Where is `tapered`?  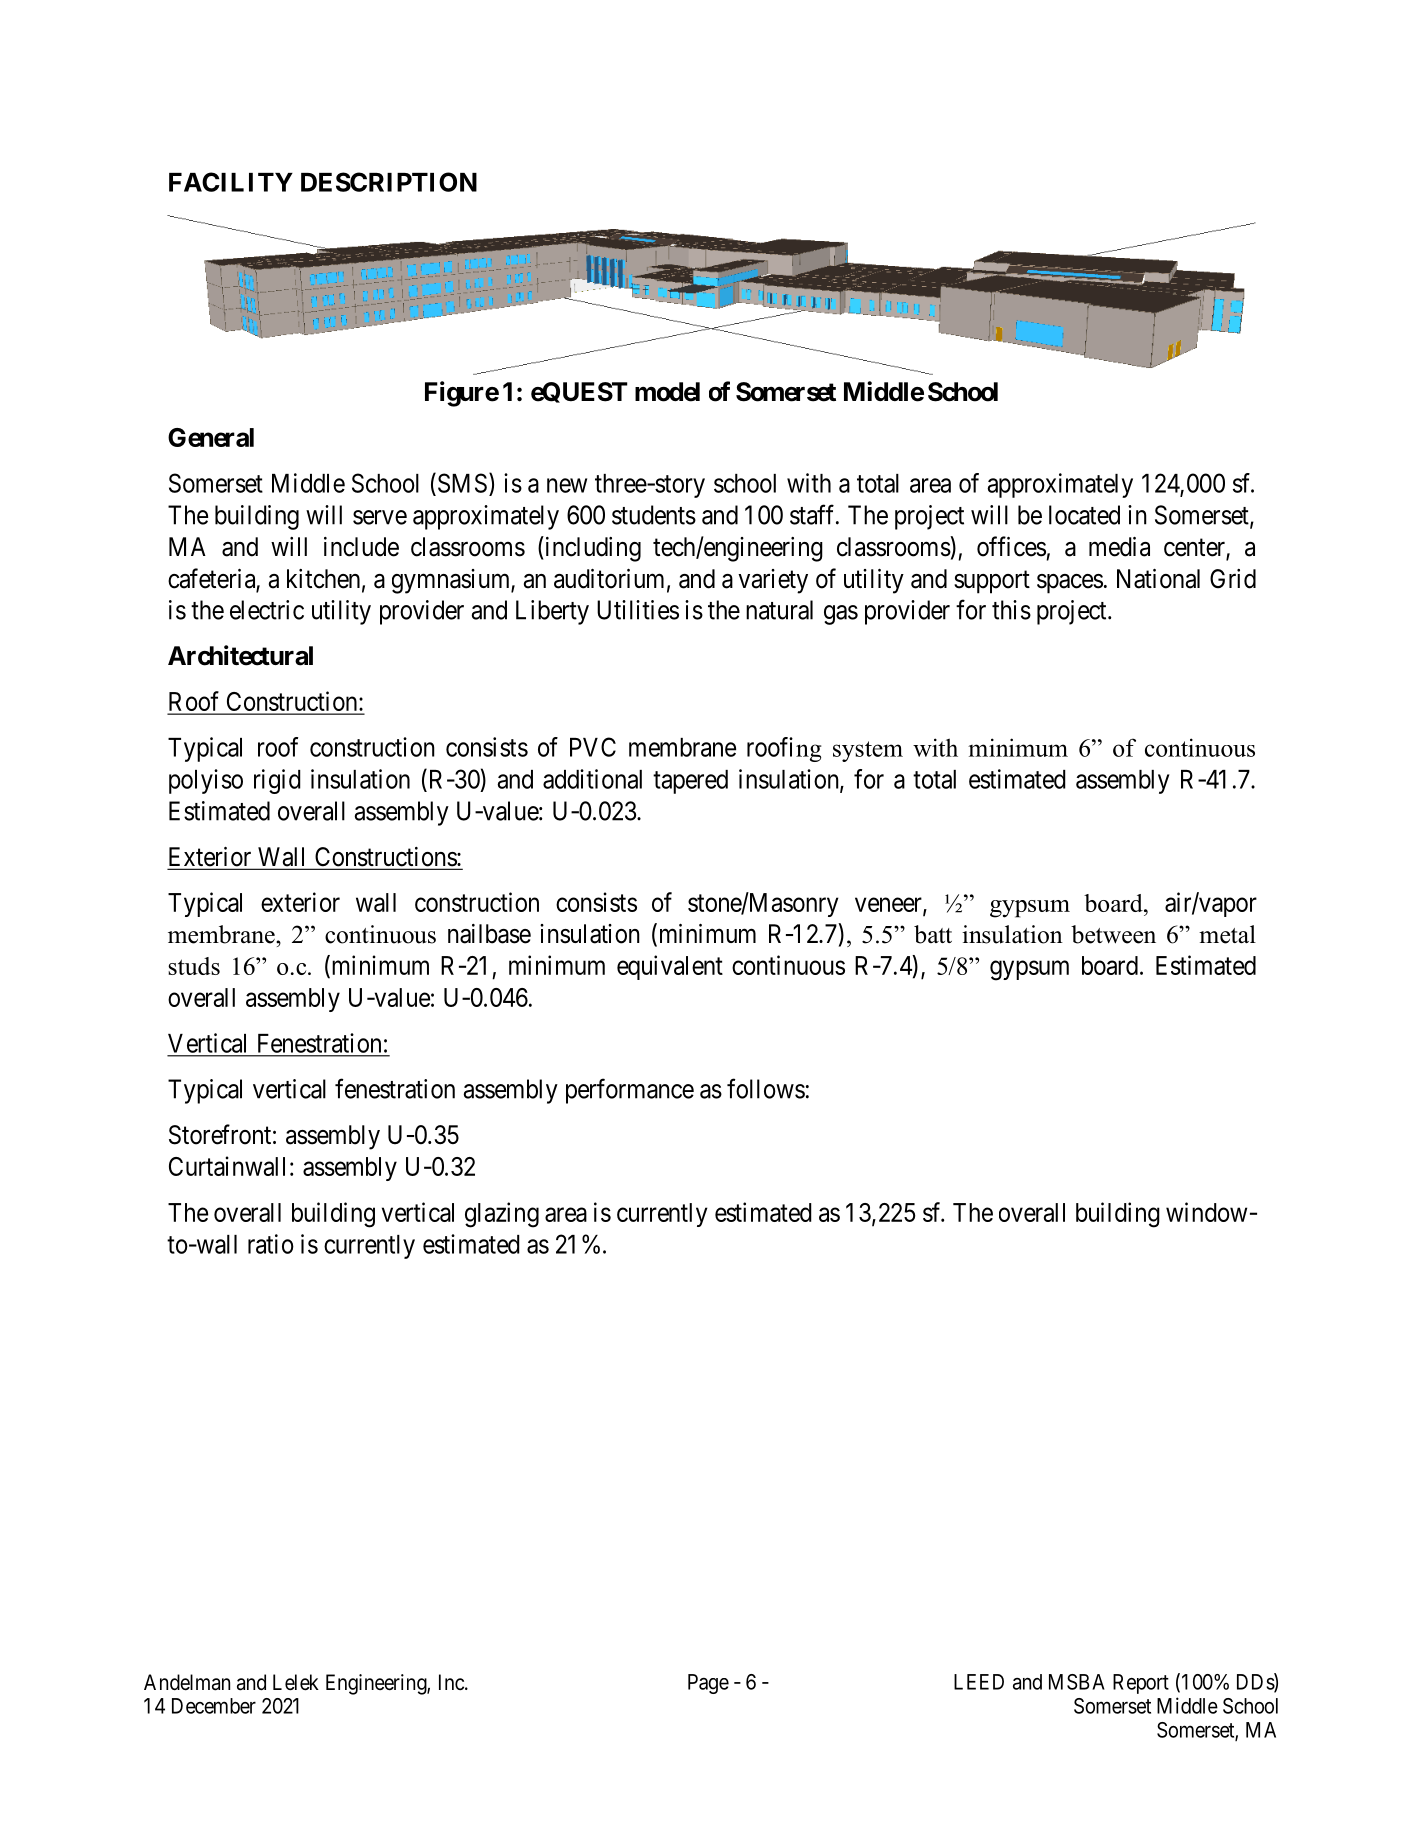
tapered is located at coordinates (690, 782).
